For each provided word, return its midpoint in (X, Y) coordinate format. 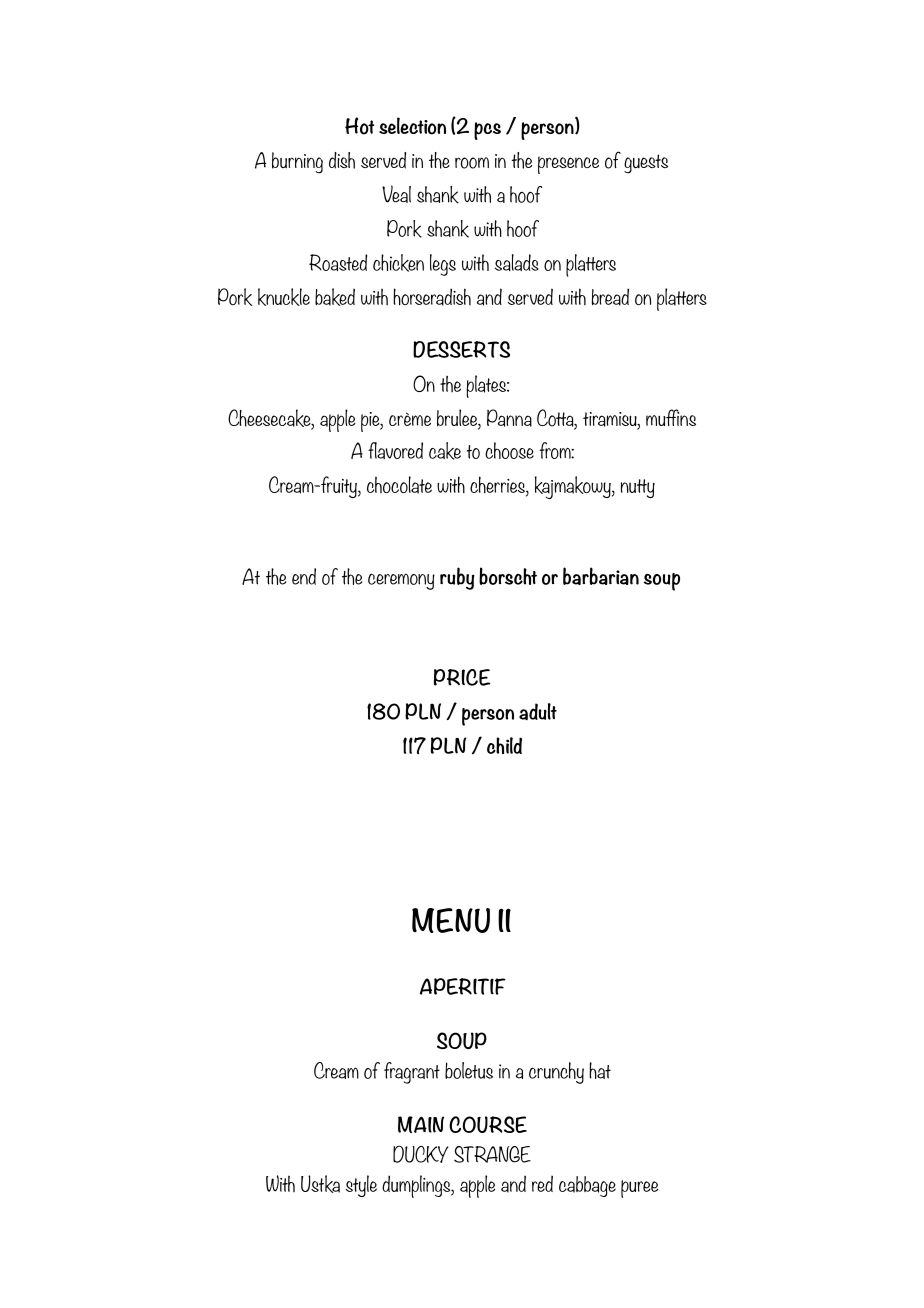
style (361, 1186)
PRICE (462, 677)
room (472, 163)
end (304, 576)
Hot (360, 126)
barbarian (601, 576)
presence (568, 165)
